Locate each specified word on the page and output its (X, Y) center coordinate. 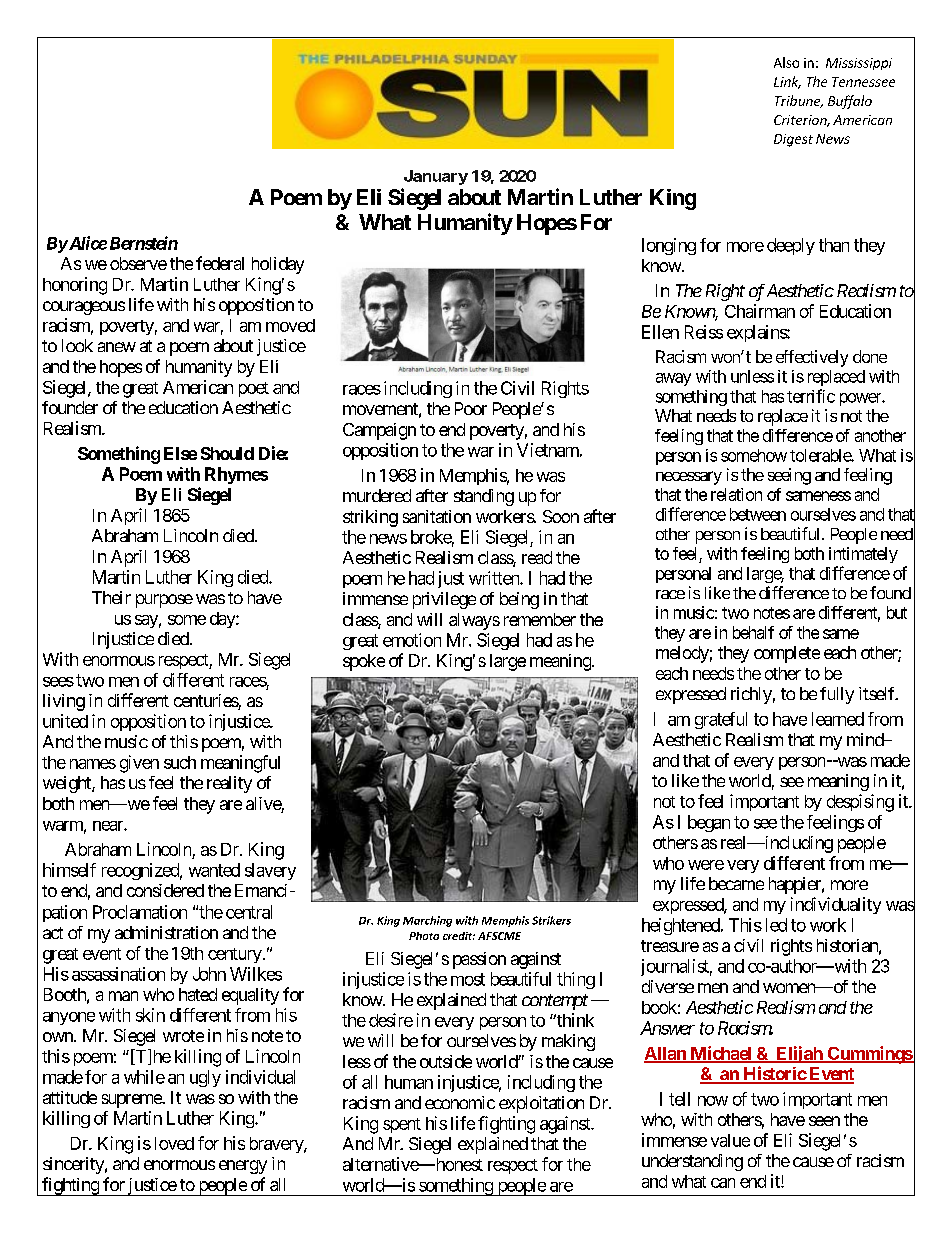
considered (165, 890)
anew (117, 347)
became (736, 883)
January (436, 177)
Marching (427, 921)
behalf (753, 632)
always (474, 621)
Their (111, 597)
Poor (471, 408)
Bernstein (144, 243)
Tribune (799, 101)
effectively (812, 358)
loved (174, 1143)
